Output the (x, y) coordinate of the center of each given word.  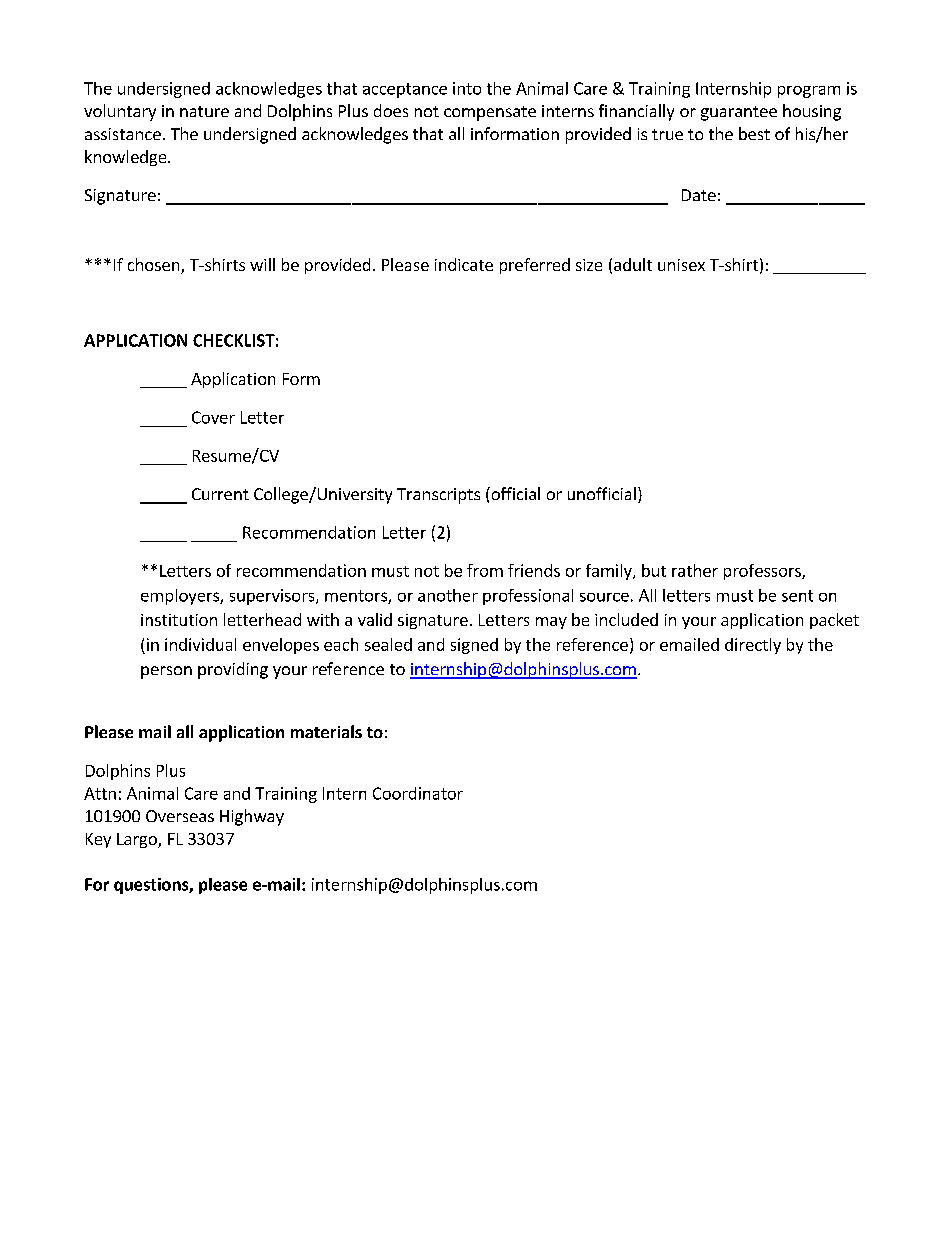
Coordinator (418, 793)
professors (763, 572)
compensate (490, 113)
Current (220, 494)
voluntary (120, 112)
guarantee (739, 113)
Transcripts (438, 496)
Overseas (180, 816)
